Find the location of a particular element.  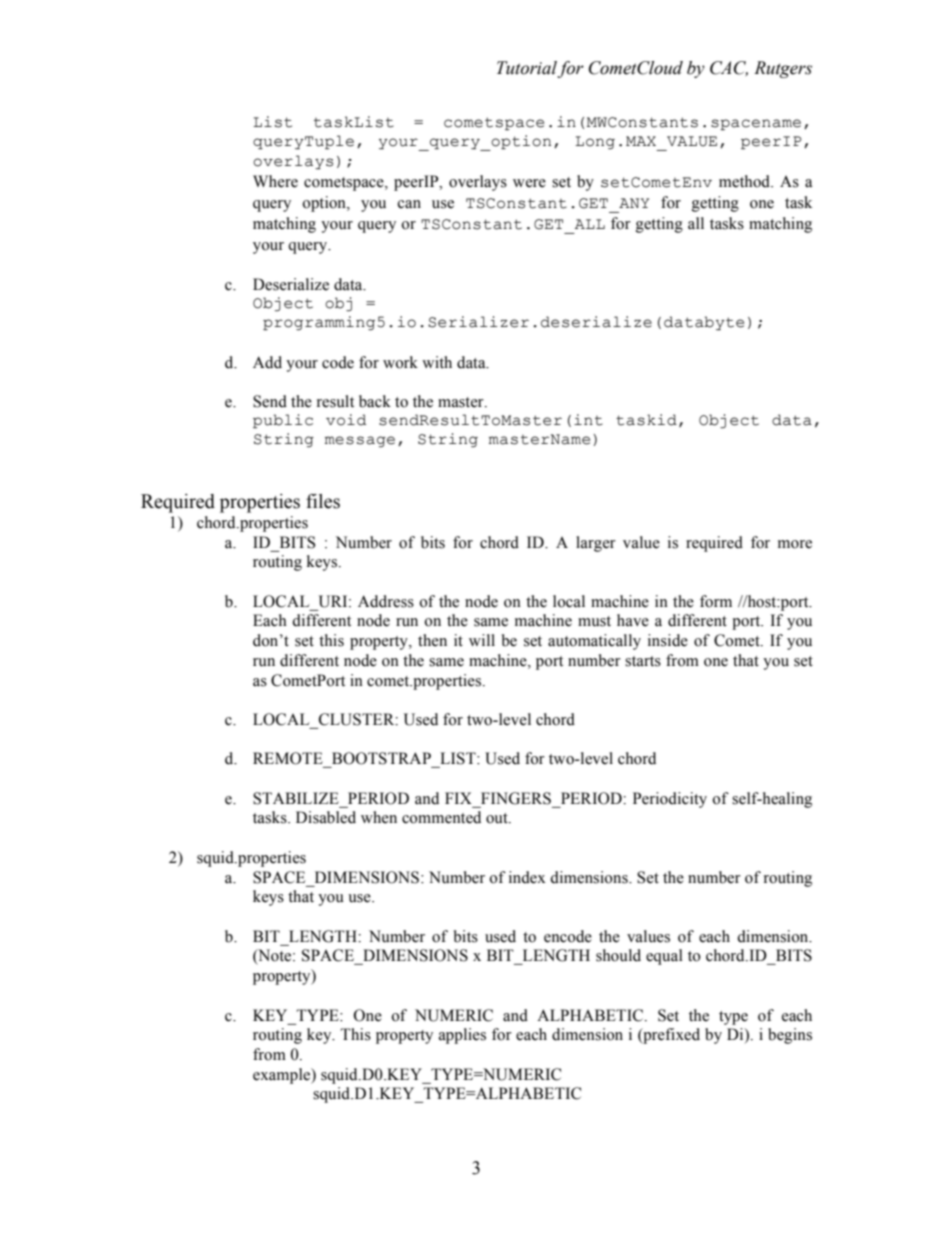

Tutorial is located at coordinates (527, 69).
